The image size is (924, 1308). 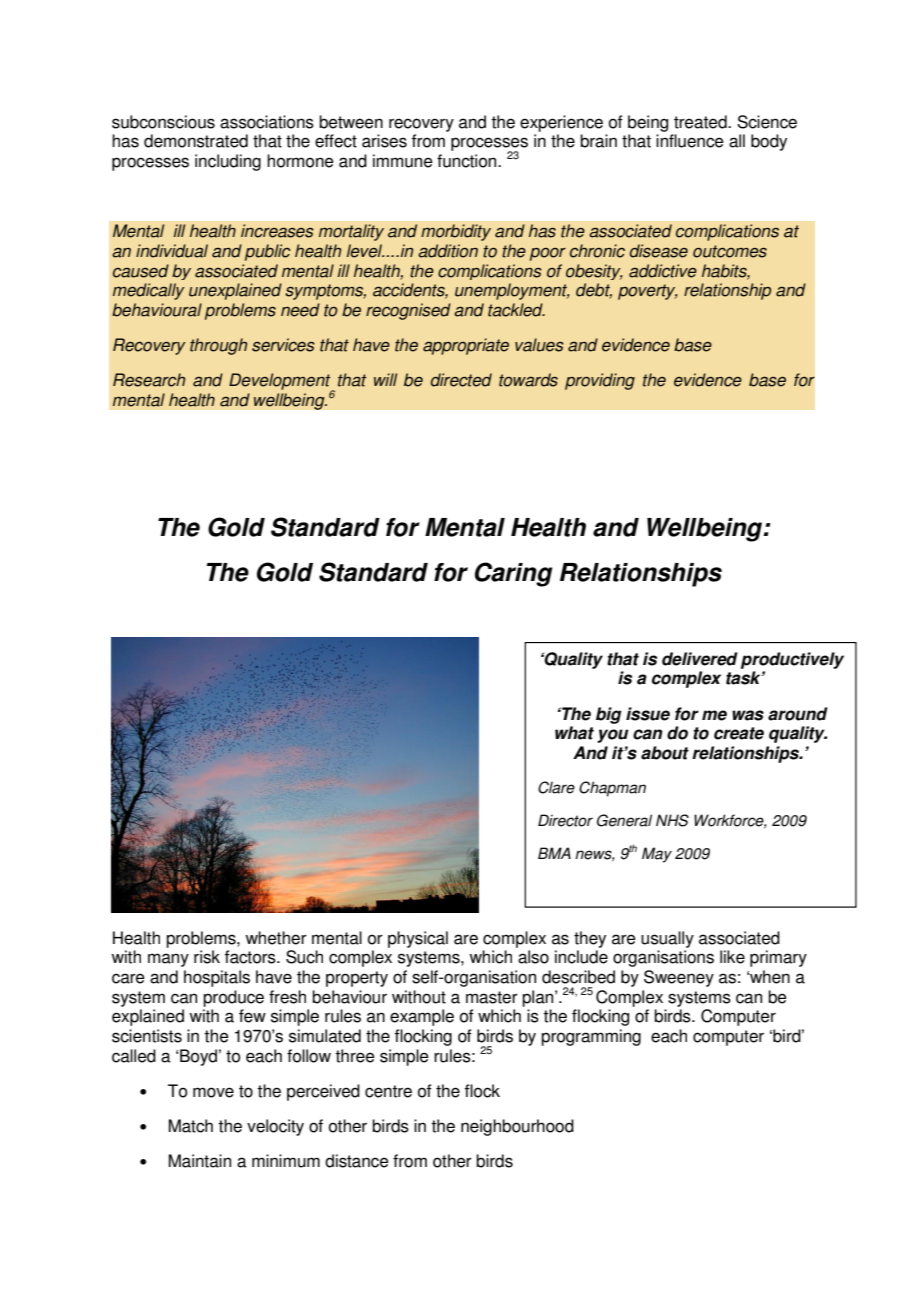 I want to click on Research, so click(x=149, y=380).
